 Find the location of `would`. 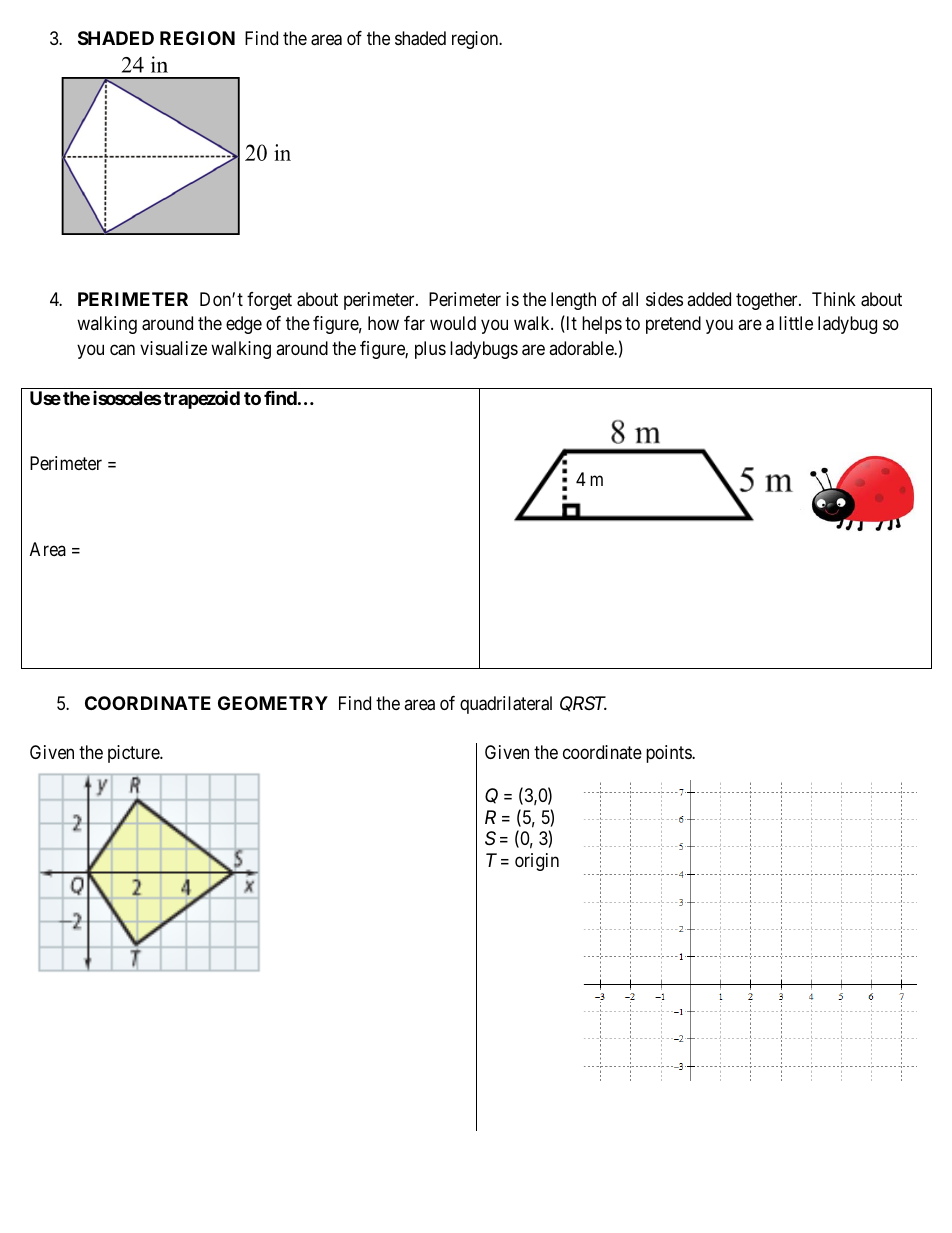

would is located at coordinates (453, 323).
